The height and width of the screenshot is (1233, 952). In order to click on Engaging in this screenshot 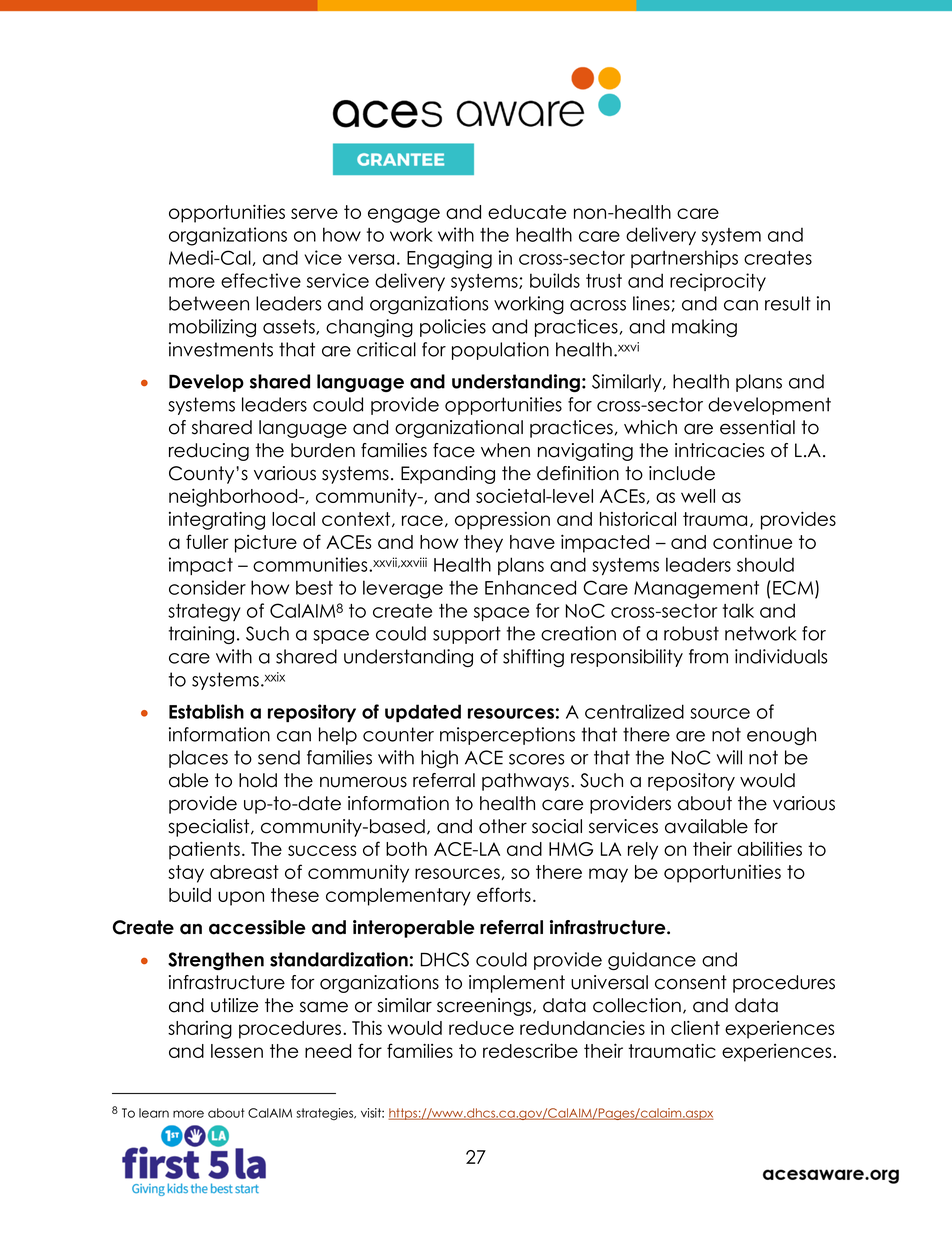, I will do `click(449, 259)`.
